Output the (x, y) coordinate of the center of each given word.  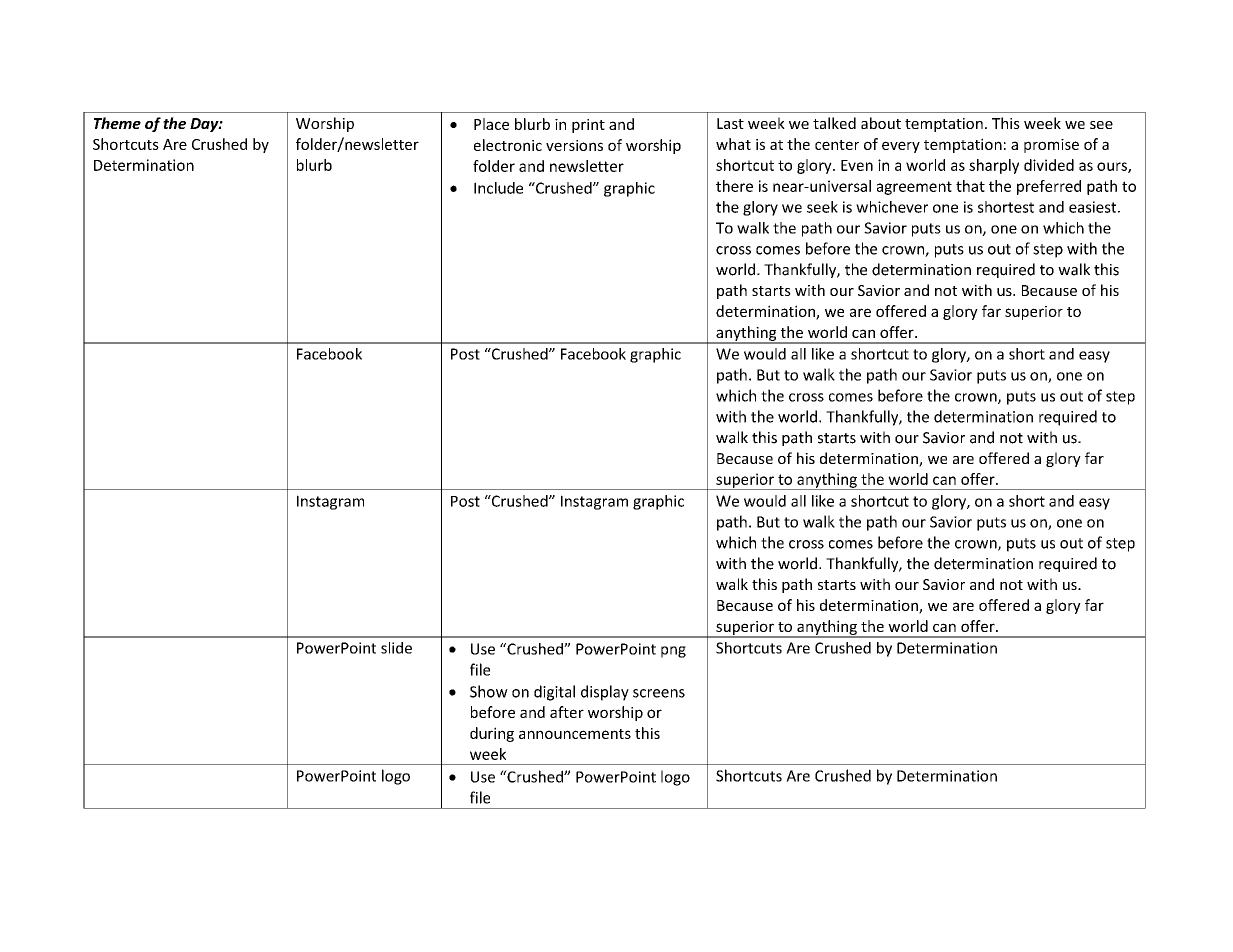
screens (659, 693)
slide (396, 648)
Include (498, 188)
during (492, 734)
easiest (1094, 207)
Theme (117, 123)
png (673, 652)
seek (822, 207)
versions (574, 145)
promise (1051, 146)
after (567, 712)
